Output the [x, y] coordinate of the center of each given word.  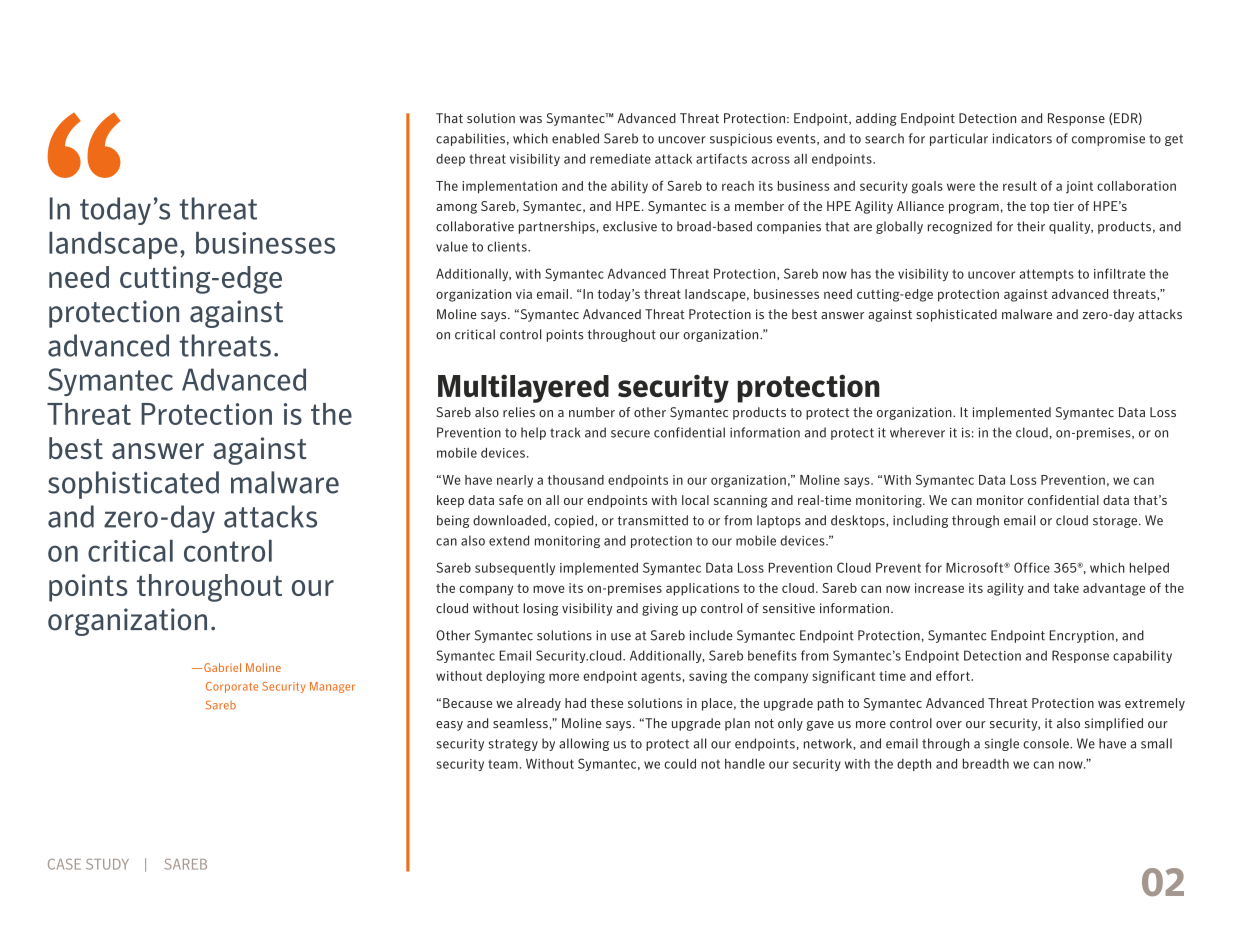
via [524, 294]
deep [450, 160]
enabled [575, 138]
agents [661, 678]
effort [954, 675]
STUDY [107, 864]
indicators [1022, 138]
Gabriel [222, 667]
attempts [1047, 275]
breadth [986, 764]
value [452, 246]
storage [1116, 522]
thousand [576, 480]
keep [450, 501]
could [680, 764]
